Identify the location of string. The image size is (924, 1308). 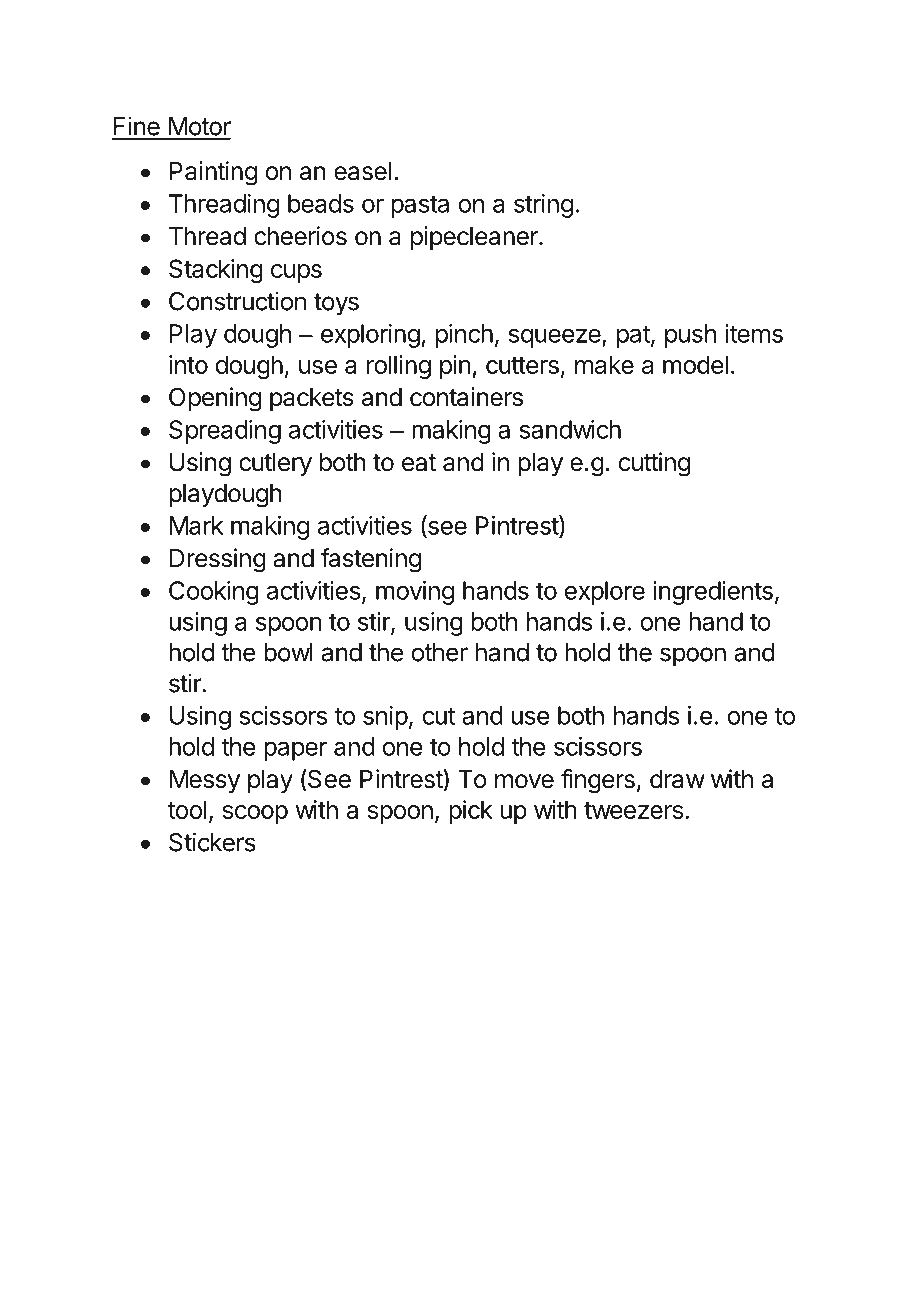
(543, 206).
